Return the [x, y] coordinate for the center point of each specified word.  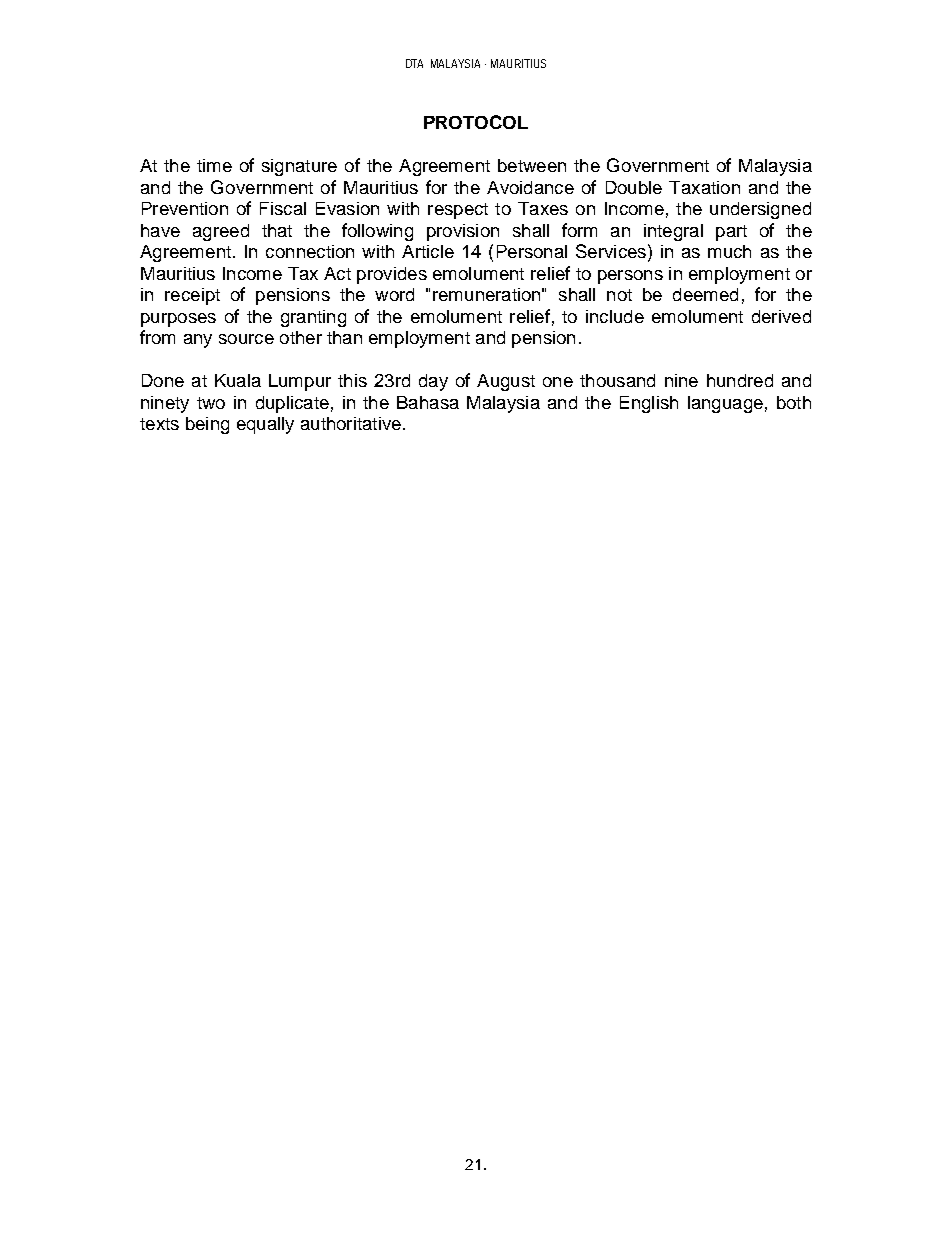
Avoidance [530, 187]
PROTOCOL [476, 122]
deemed [705, 294]
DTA [414, 63]
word [394, 294]
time [214, 165]
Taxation [704, 187]
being [207, 425]
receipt [192, 296]
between [532, 165]
